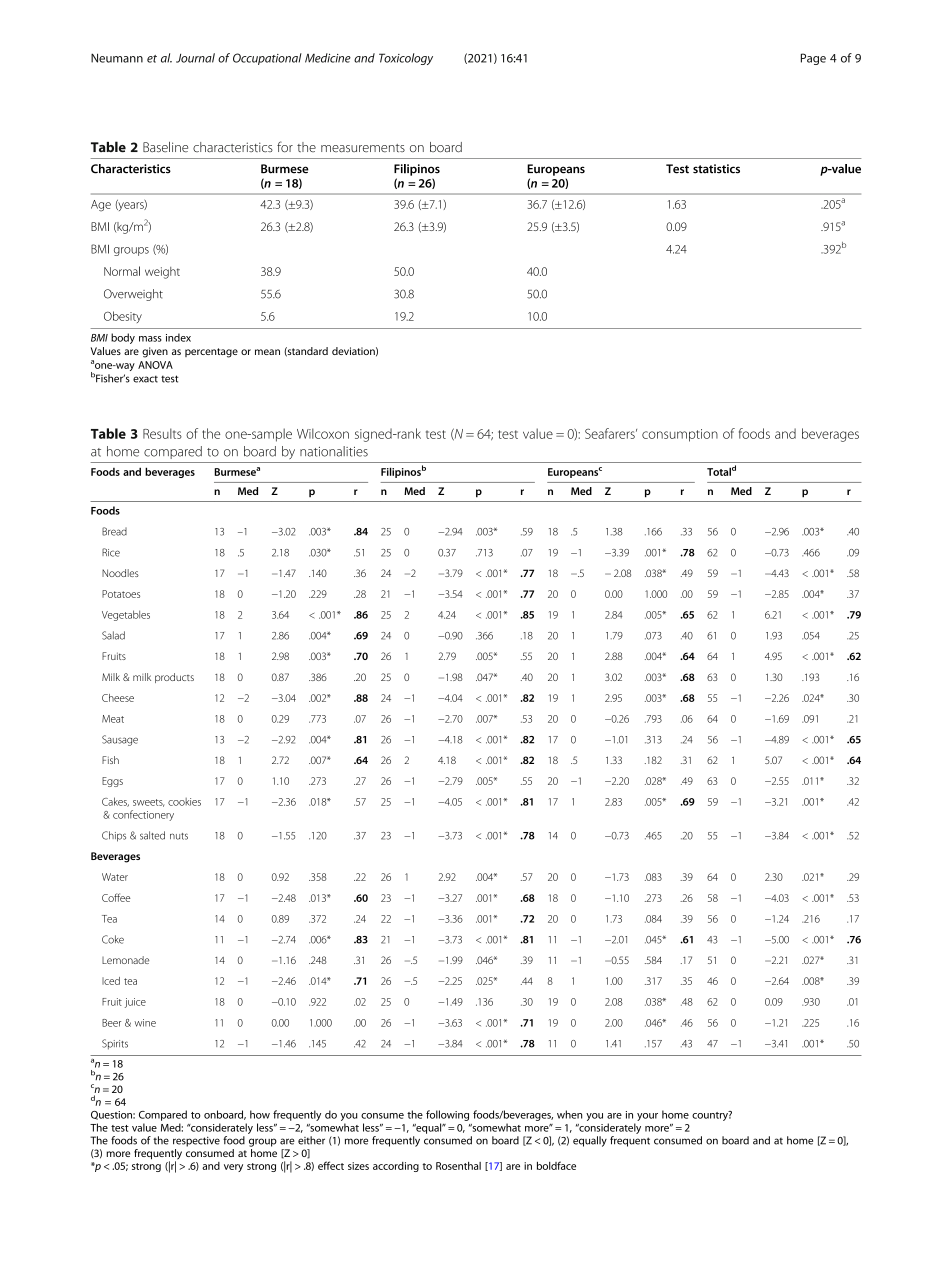 This page has height=1265, width=952. Describe the element at coordinates (178, 337) in the page. I see `index` at that location.
